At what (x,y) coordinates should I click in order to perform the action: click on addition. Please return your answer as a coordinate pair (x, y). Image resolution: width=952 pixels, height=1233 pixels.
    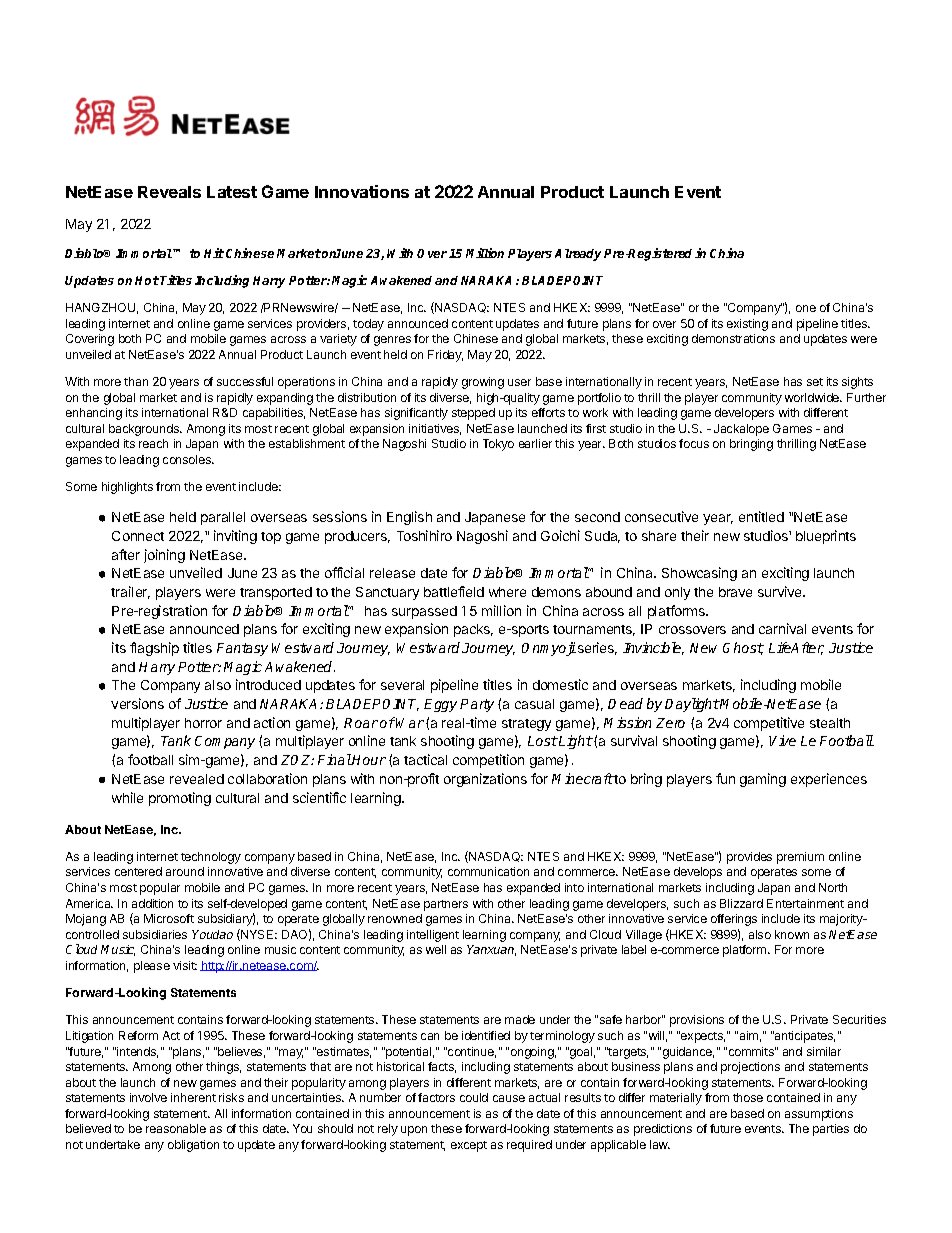
    Looking at the image, I should click on (152, 903).
